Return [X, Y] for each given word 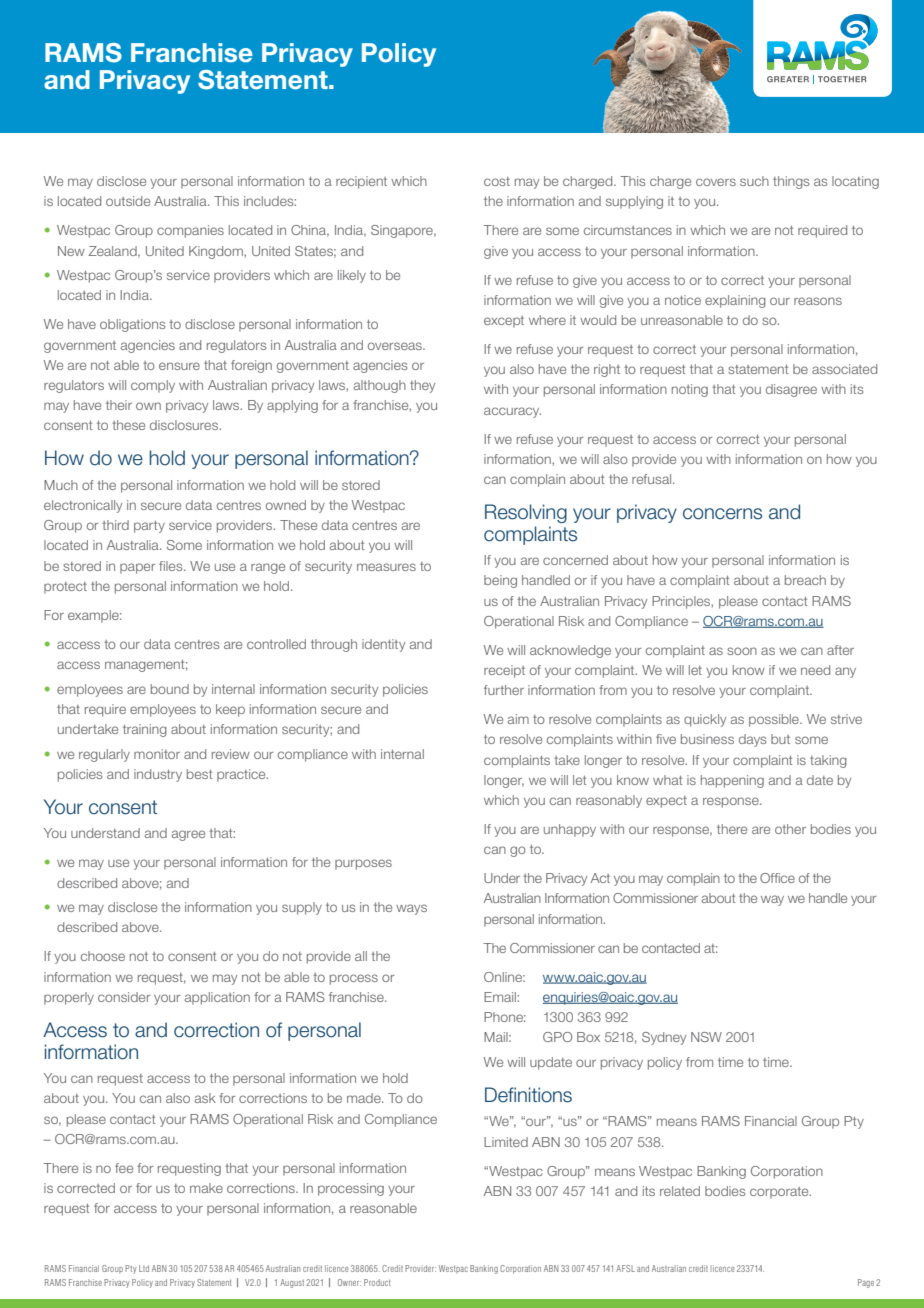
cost [497, 181]
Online [504, 977]
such [754, 181]
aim [518, 719]
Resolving [526, 513]
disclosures [185, 425]
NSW [706, 1037]
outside [128, 201]
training [145, 730]
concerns [722, 514]
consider [124, 997]
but [780, 739]
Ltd [144, 1268]
